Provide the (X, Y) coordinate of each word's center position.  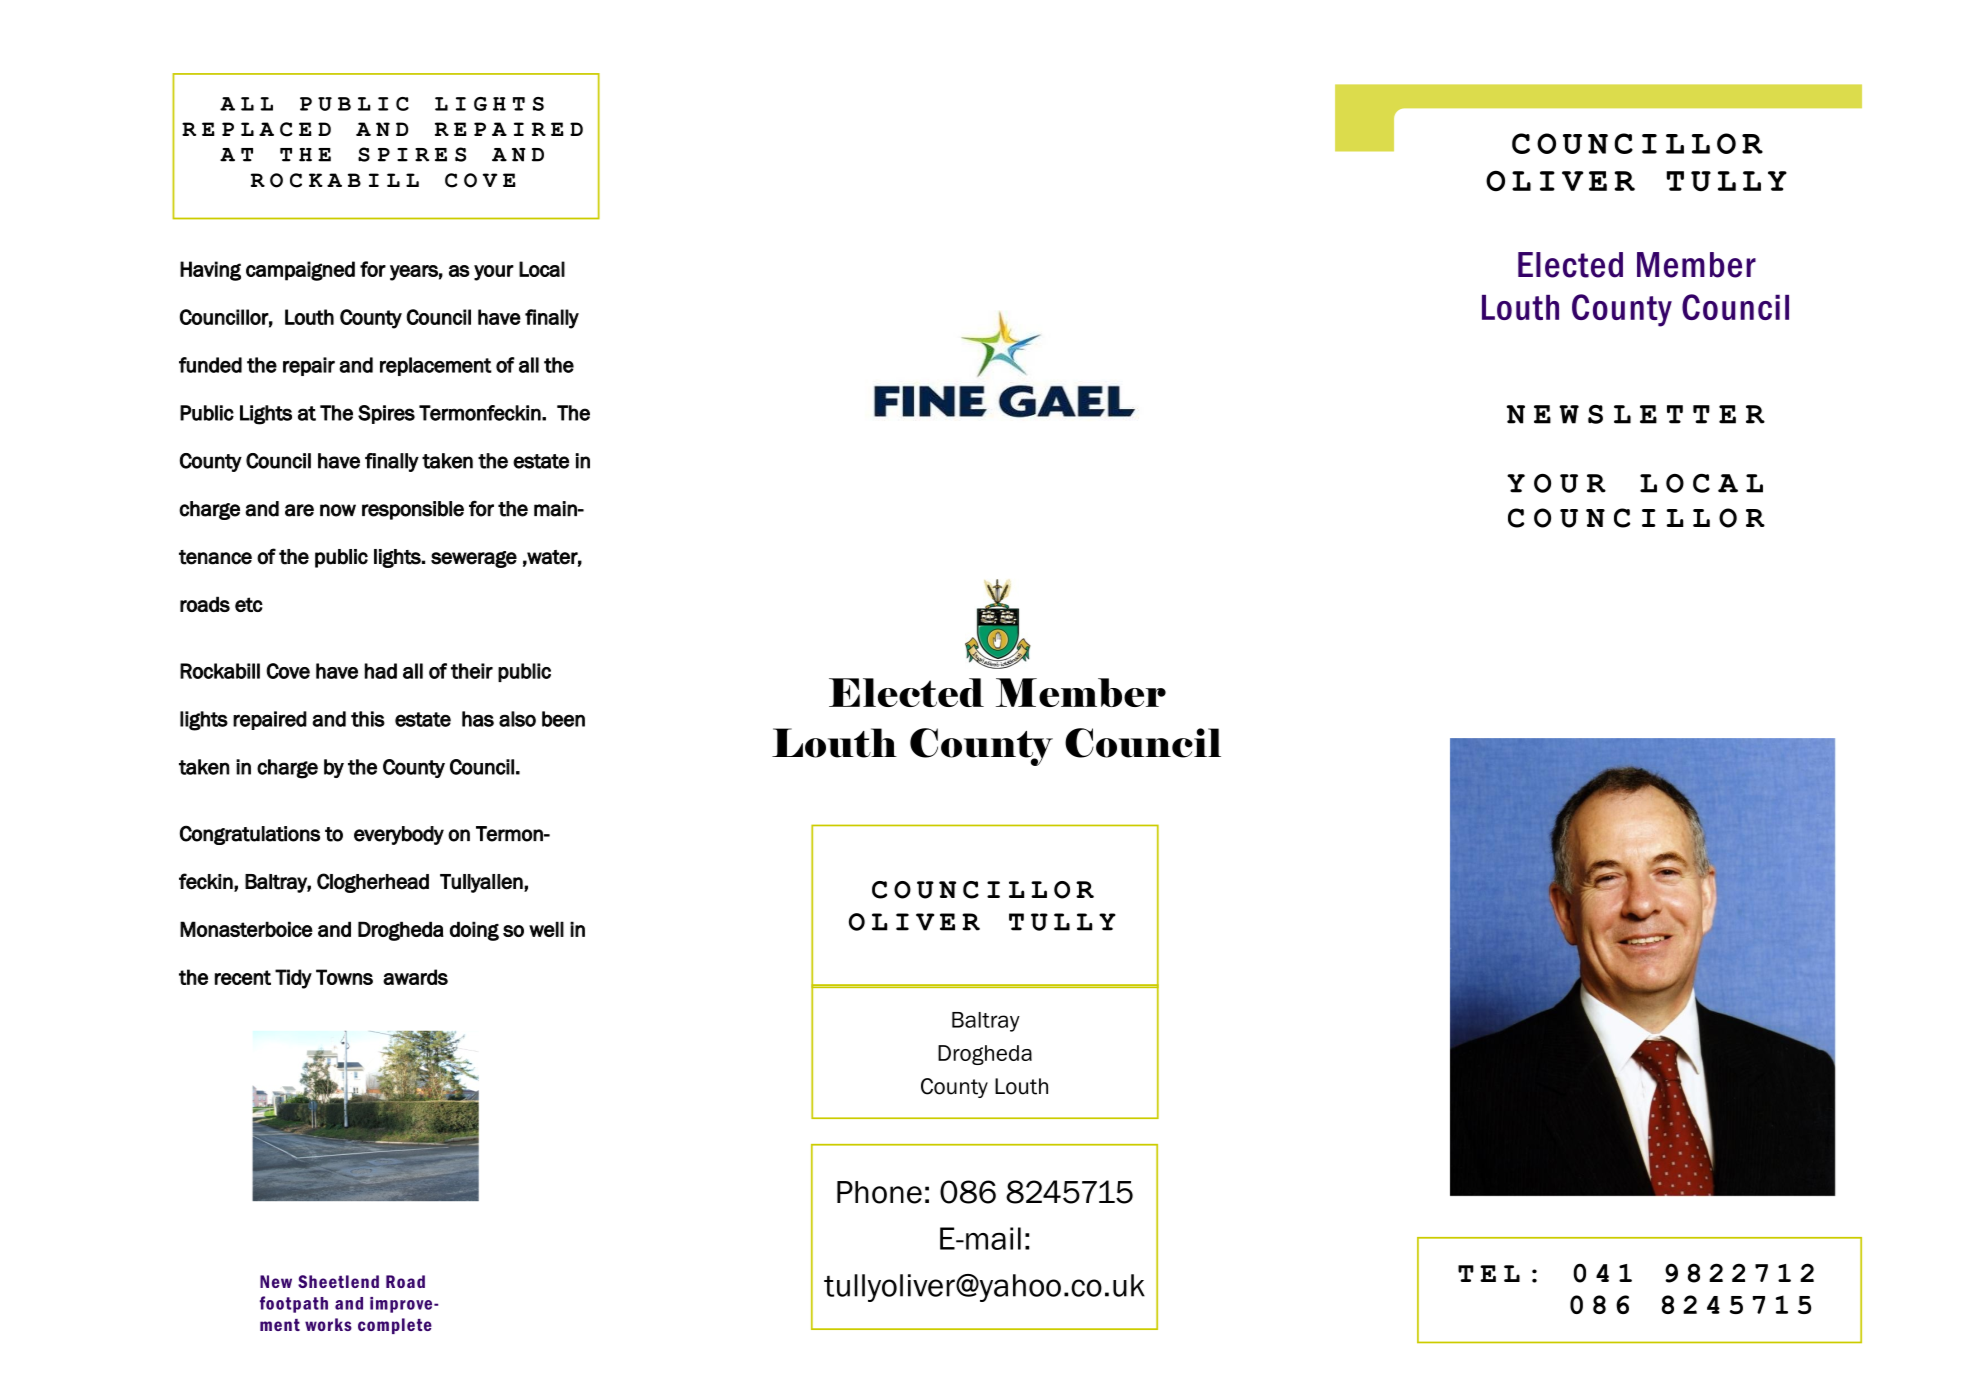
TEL (1489, 1273)
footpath (294, 1304)
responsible (413, 510)
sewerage (474, 559)
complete (395, 1326)
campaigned (300, 271)
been (563, 719)
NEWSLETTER (1636, 414)
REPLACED (256, 129)
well (546, 929)
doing (474, 931)
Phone (879, 1192)
